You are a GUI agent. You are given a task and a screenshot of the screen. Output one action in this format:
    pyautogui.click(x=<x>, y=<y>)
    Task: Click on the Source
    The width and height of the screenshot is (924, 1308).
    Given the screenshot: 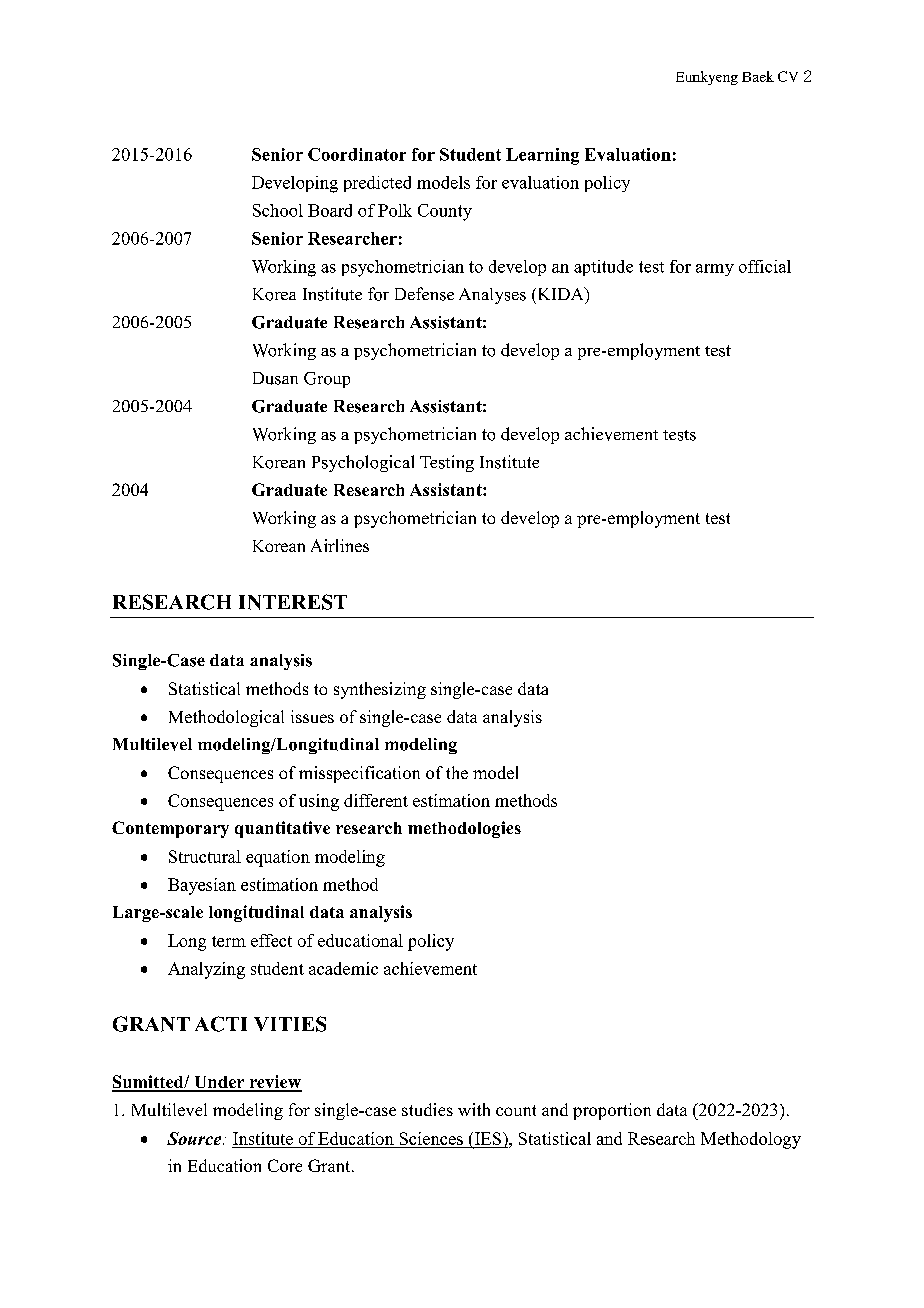 What is the action you would take?
    pyautogui.click(x=195, y=1138)
